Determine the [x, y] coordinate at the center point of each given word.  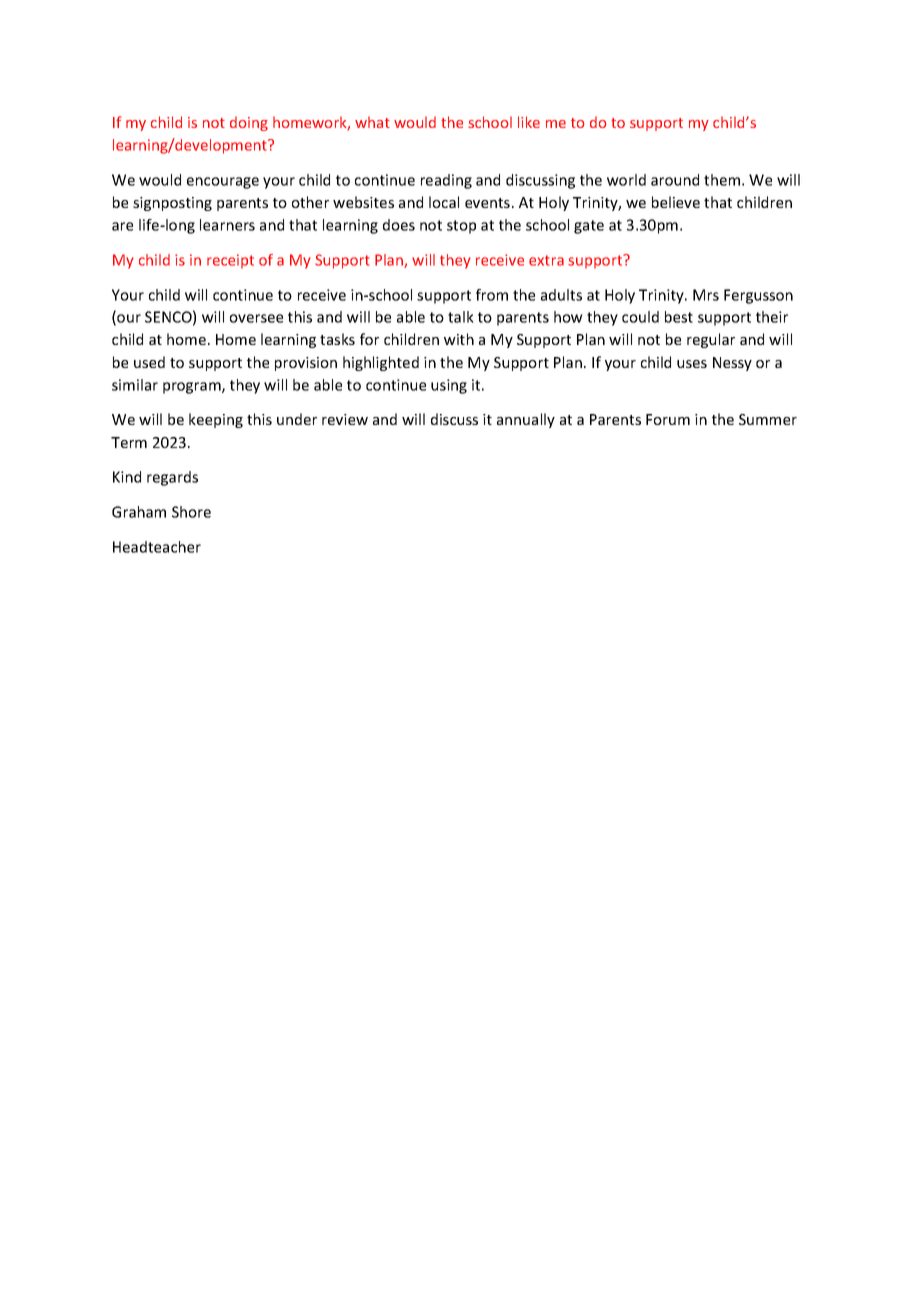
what [372, 122]
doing [249, 123]
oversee [256, 318]
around [675, 180]
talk [461, 317]
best [679, 317]
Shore [191, 512]
